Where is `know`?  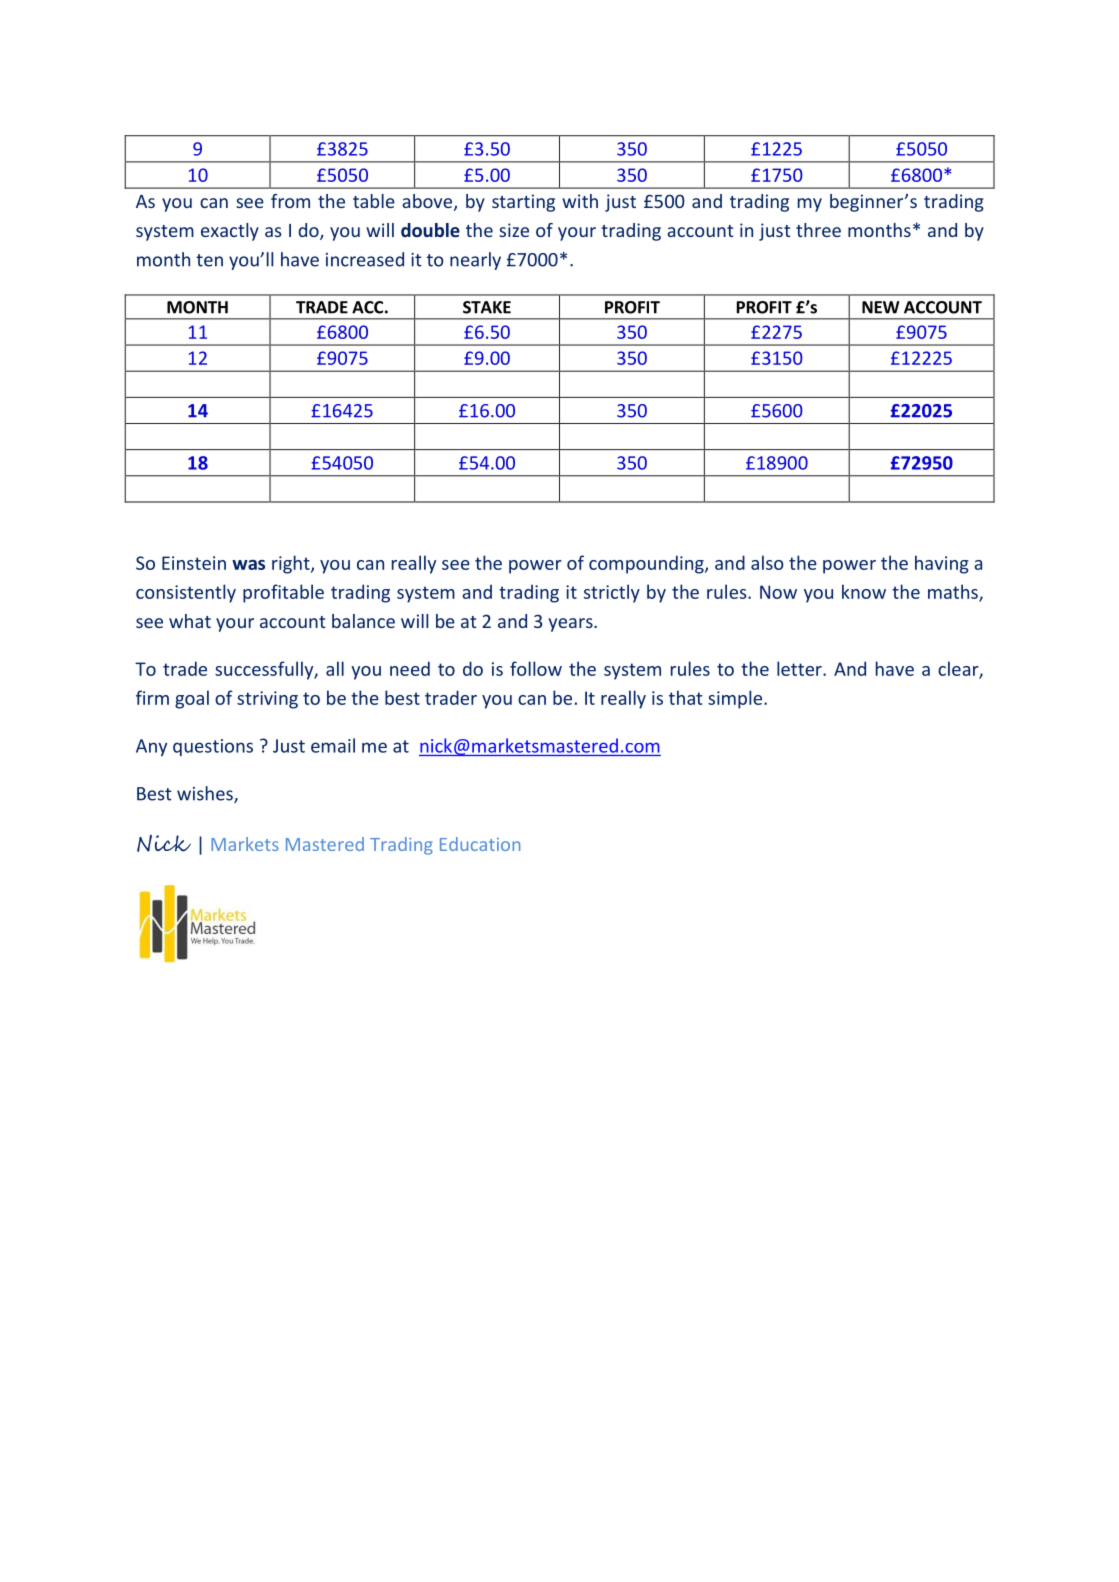 know is located at coordinates (864, 591).
